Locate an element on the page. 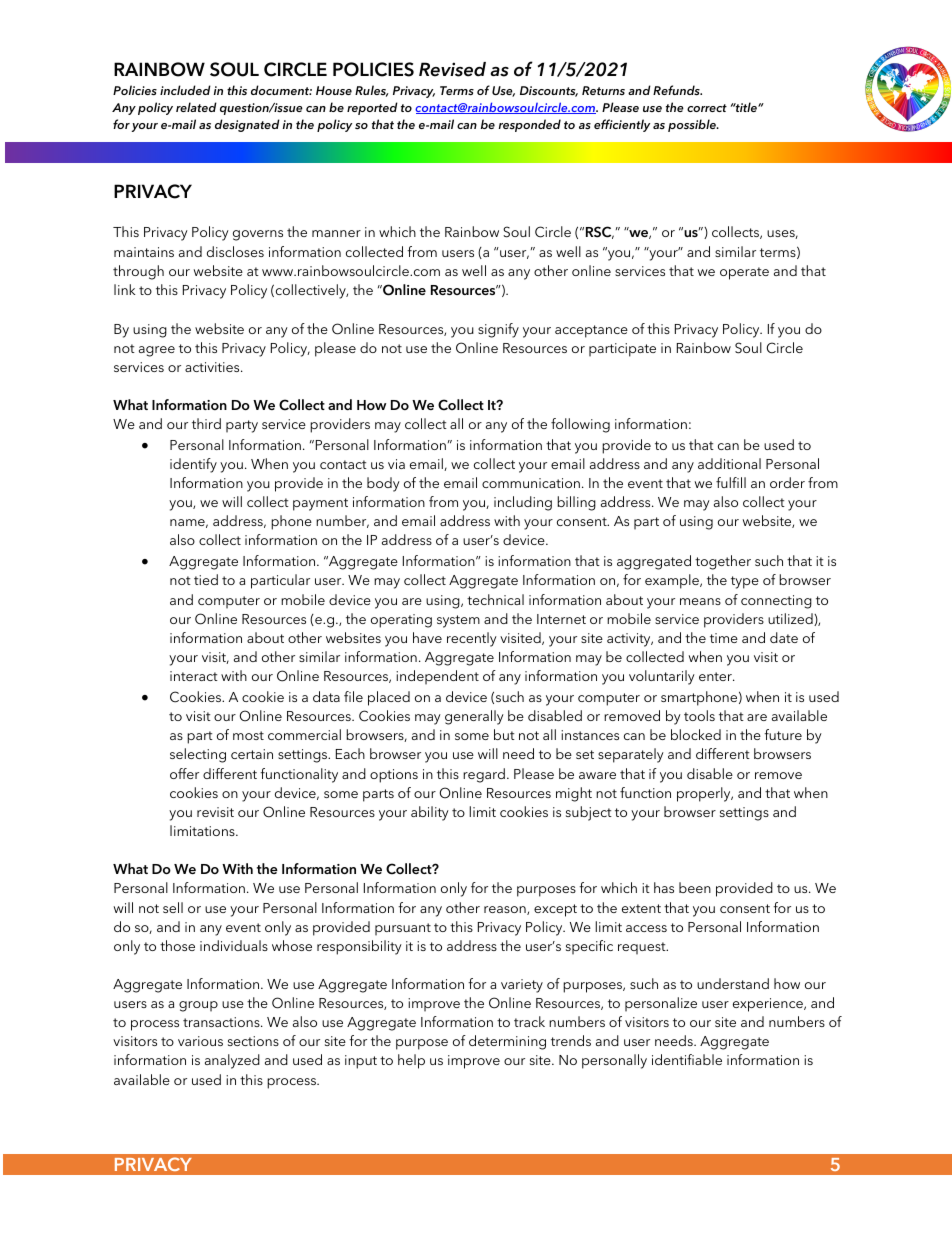 The image size is (952, 1233). determining is located at coordinates (507, 1042).
